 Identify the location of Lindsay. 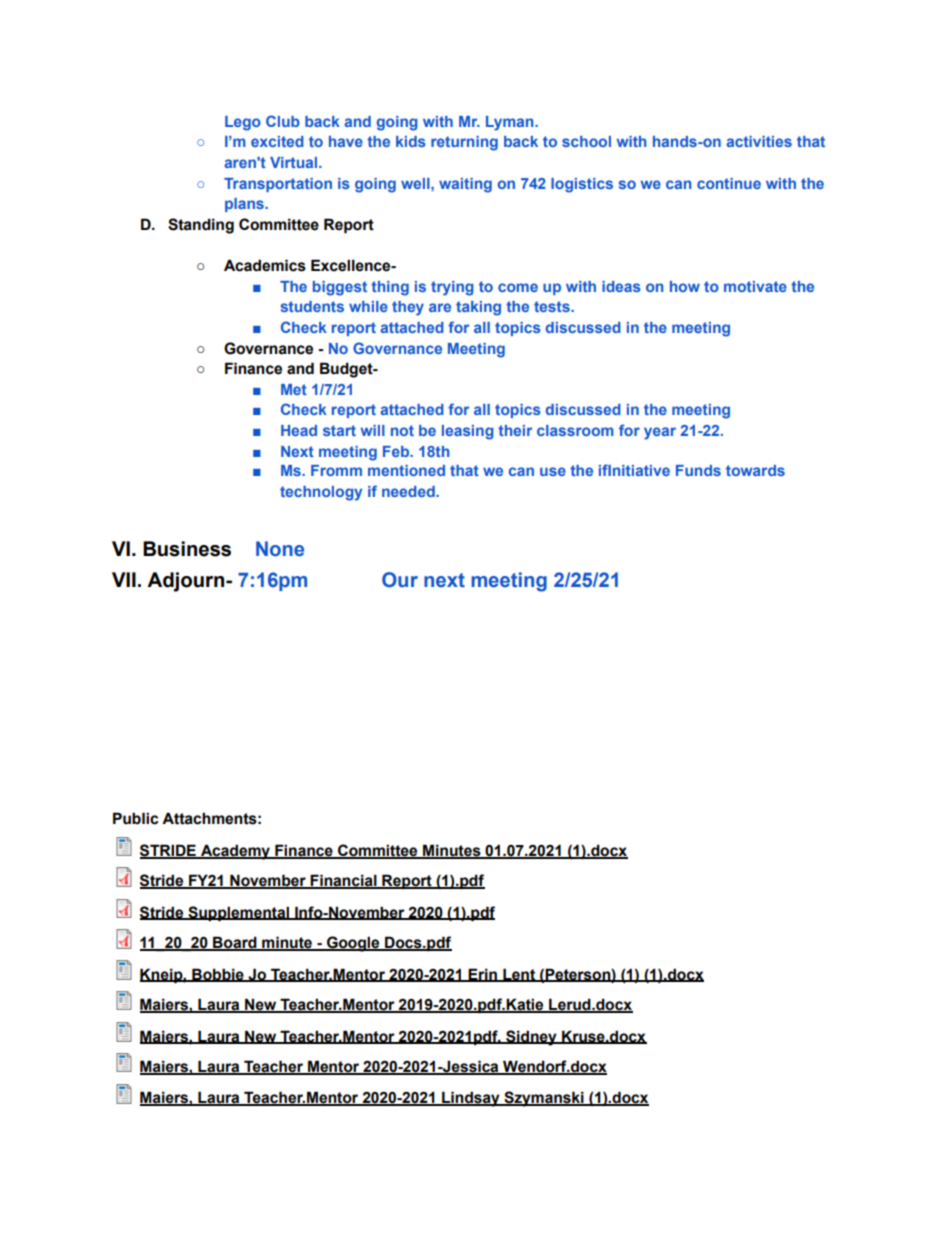
(471, 1099).
